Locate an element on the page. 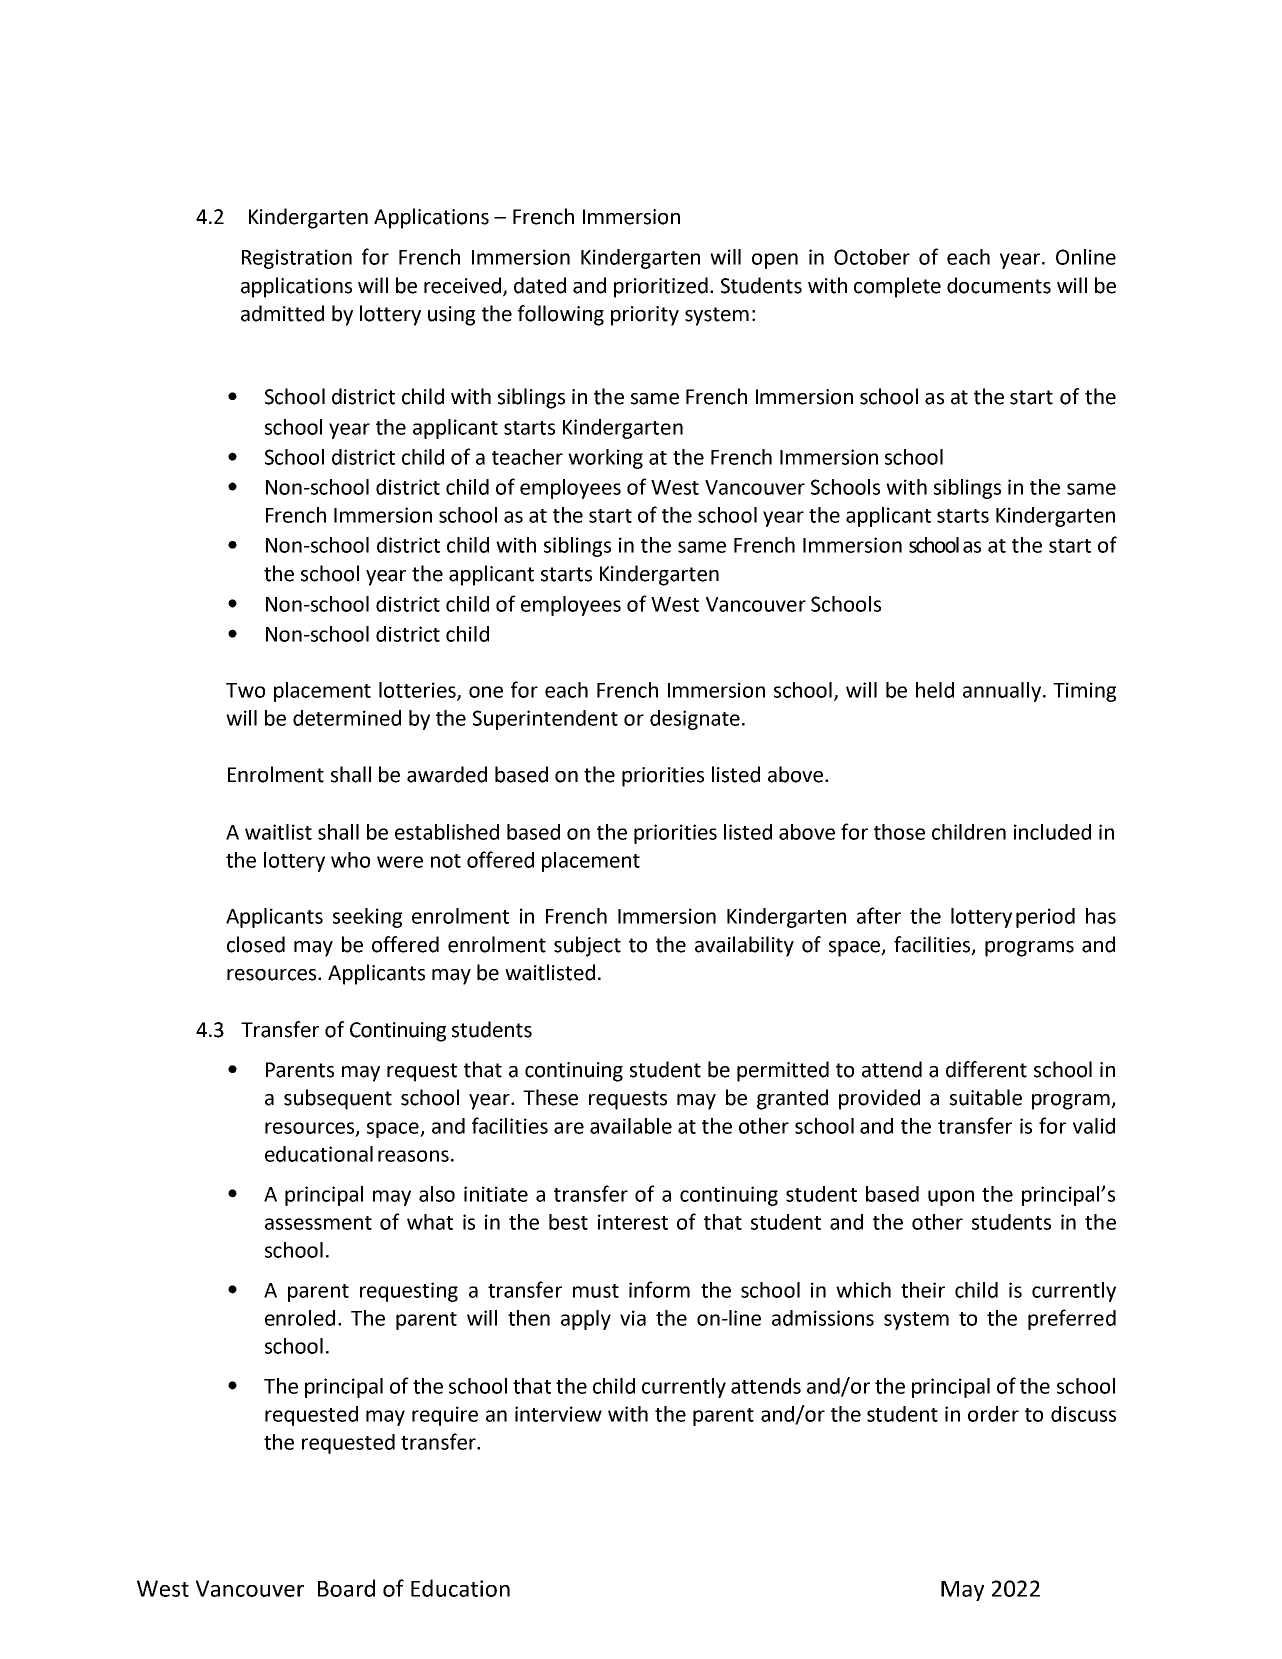 This page has height=1659, width=1282. prioritized is located at coordinates (661, 287).
